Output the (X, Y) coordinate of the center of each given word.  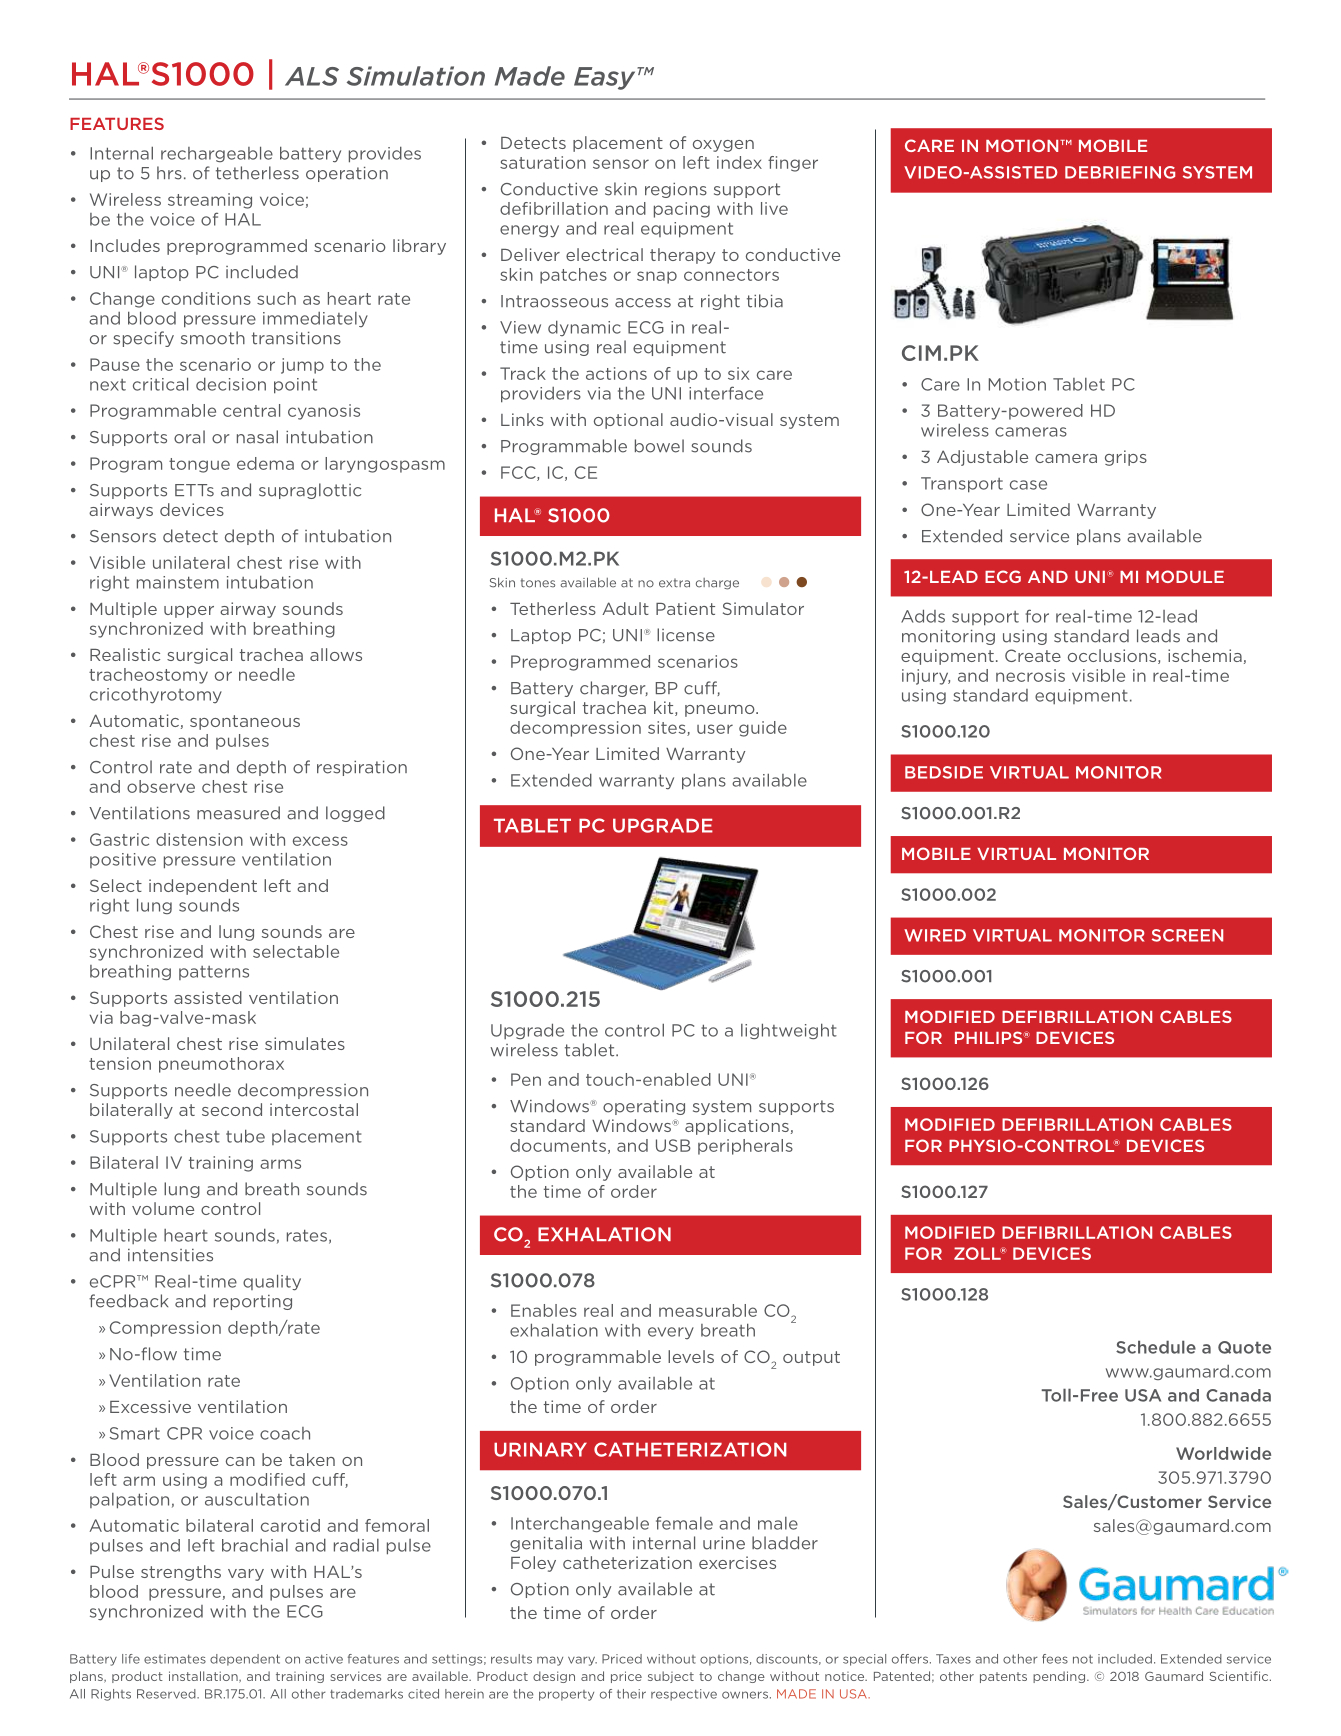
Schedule (1156, 1347)
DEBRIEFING (1120, 172)
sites (668, 728)
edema (265, 463)
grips (1126, 458)
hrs (169, 173)
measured (238, 813)
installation (204, 1677)
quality (272, 1282)
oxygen (723, 146)
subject (671, 1677)
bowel (659, 446)
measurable (708, 1310)
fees (1055, 1659)
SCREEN (1187, 935)
